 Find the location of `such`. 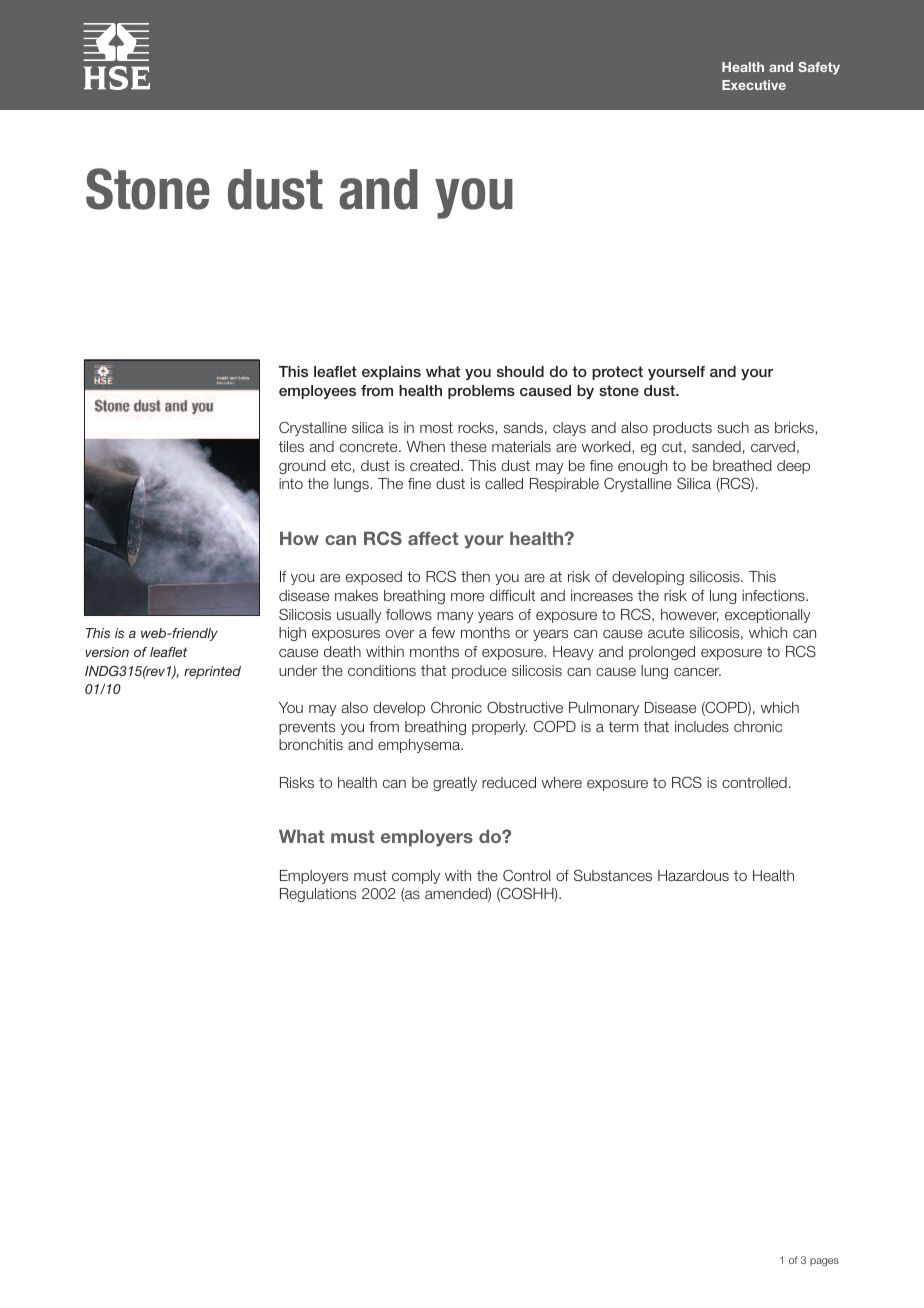

such is located at coordinates (733, 427).
